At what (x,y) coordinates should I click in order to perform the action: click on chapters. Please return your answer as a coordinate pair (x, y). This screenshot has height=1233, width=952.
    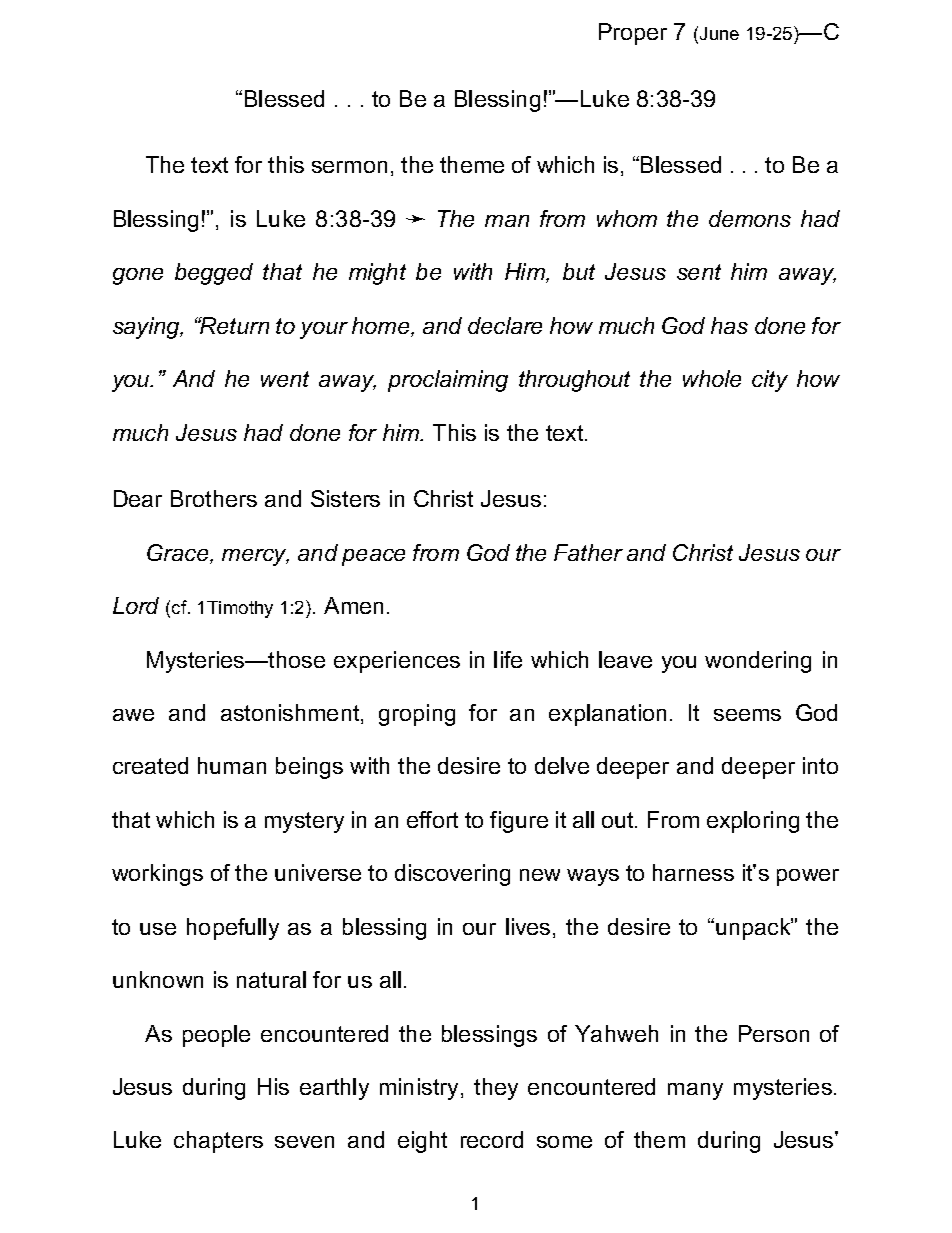
    Looking at the image, I should click on (218, 1142).
